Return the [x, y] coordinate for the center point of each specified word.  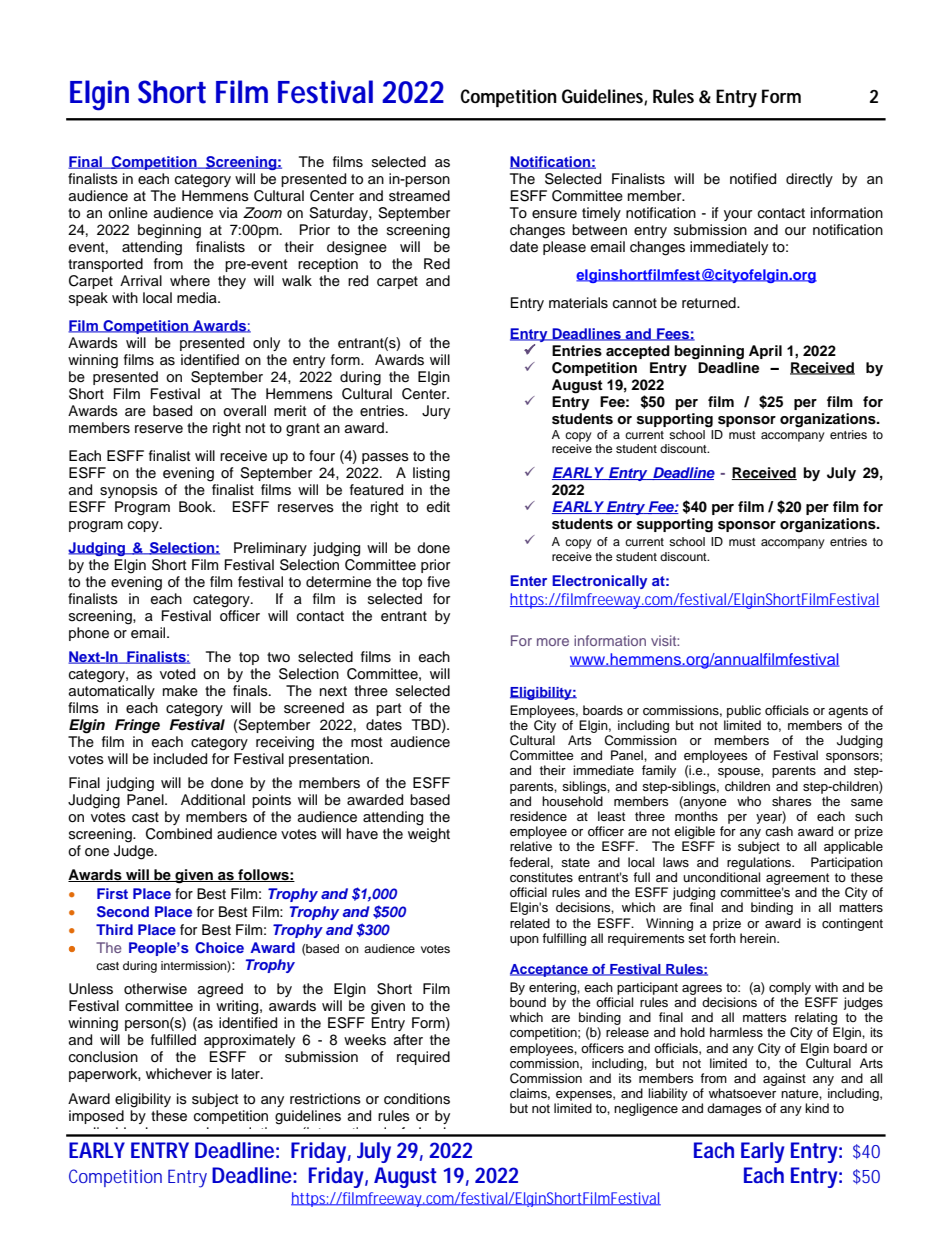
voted [177, 674]
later [247, 1074]
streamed [419, 196]
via [228, 212]
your [738, 215]
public [744, 711]
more [553, 642]
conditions [417, 1099]
